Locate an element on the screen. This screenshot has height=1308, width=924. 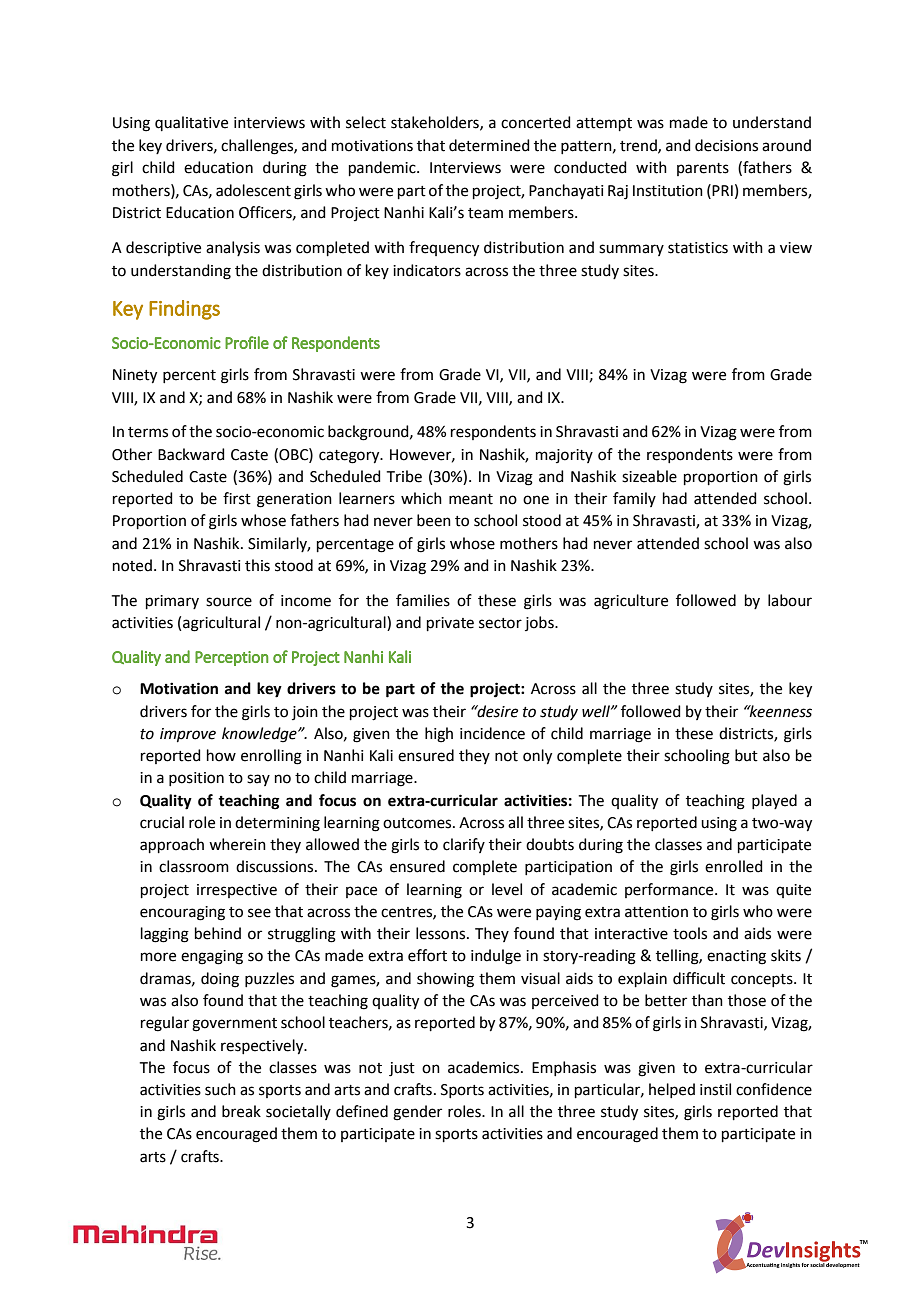
private is located at coordinates (450, 624).
